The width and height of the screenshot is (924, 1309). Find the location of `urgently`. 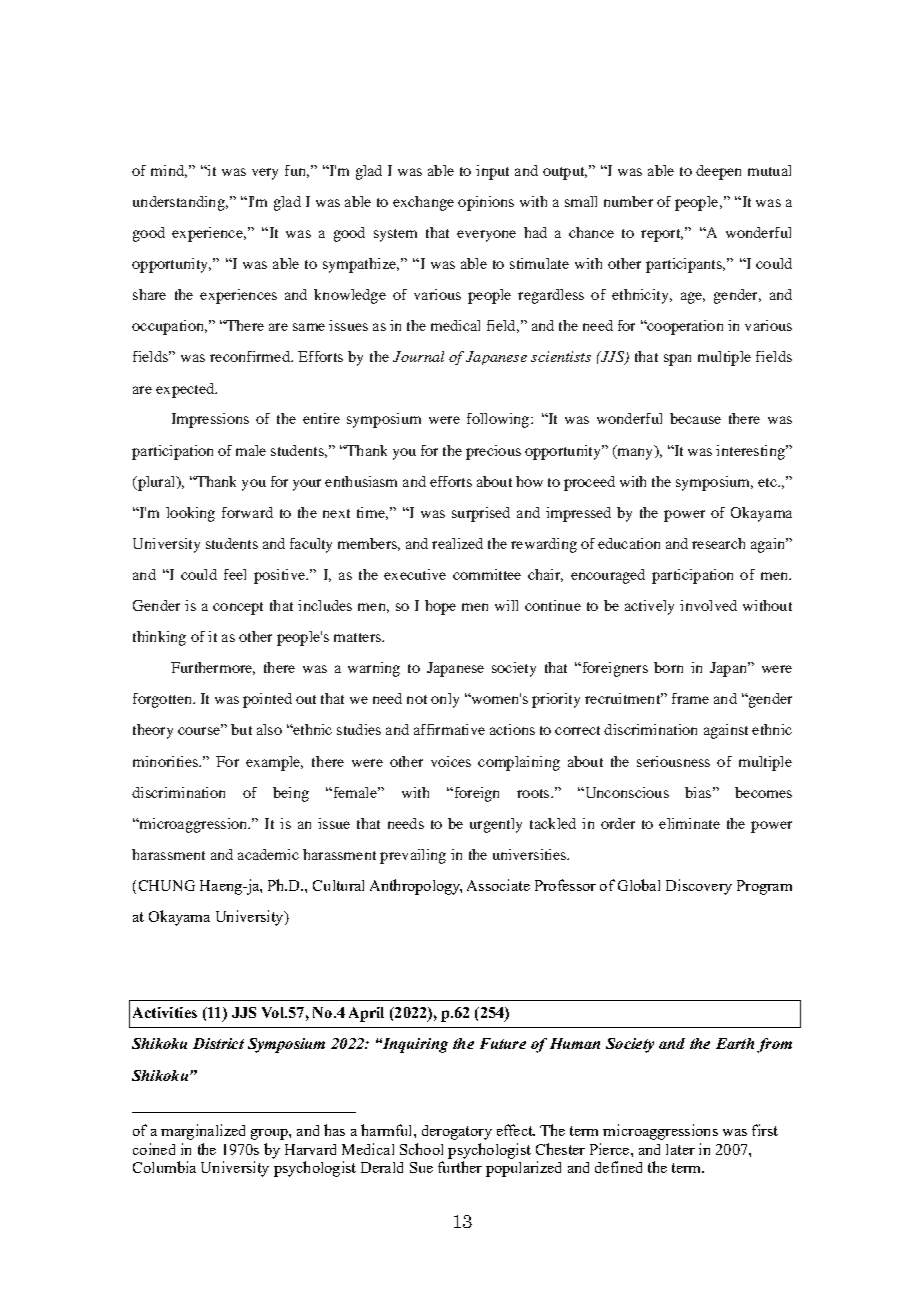

urgently is located at coordinates (496, 825).
